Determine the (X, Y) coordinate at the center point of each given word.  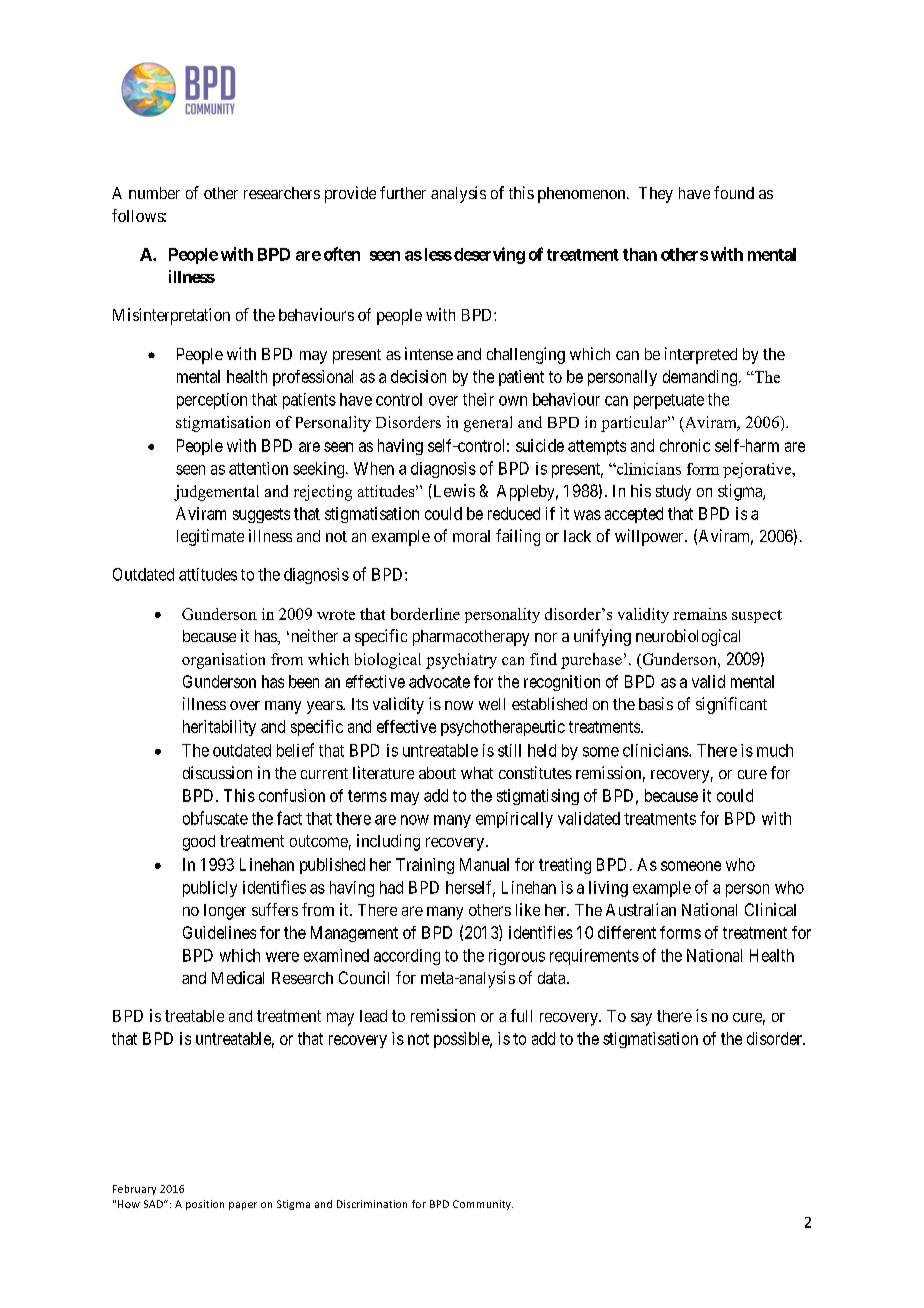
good (199, 843)
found (734, 192)
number (154, 193)
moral (471, 536)
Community (483, 1205)
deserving (489, 255)
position (205, 1205)
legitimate (210, 537)
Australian (641, 909)
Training (425, 866)
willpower (650, 537)
